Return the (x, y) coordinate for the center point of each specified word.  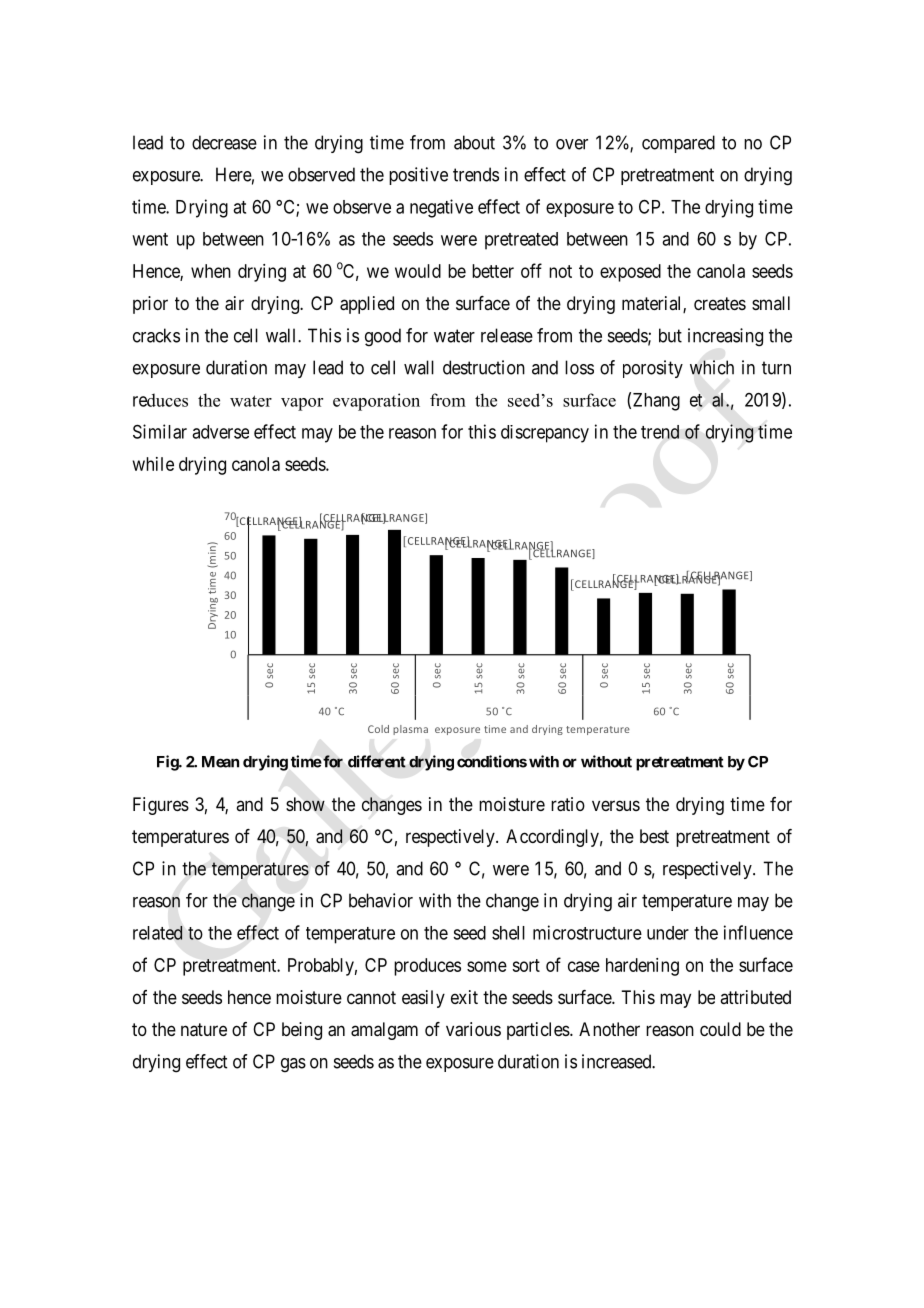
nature (204, 1030)
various (473, 1029)
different (377, 761)
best (654, 836)
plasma (410, 730)
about (474, 142)
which (712, 367)
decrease (224, 142)
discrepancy (545, 434)
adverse (220, 432)
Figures (161, 806)
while (153, 464)
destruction (484, 367)
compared (678, 144)
